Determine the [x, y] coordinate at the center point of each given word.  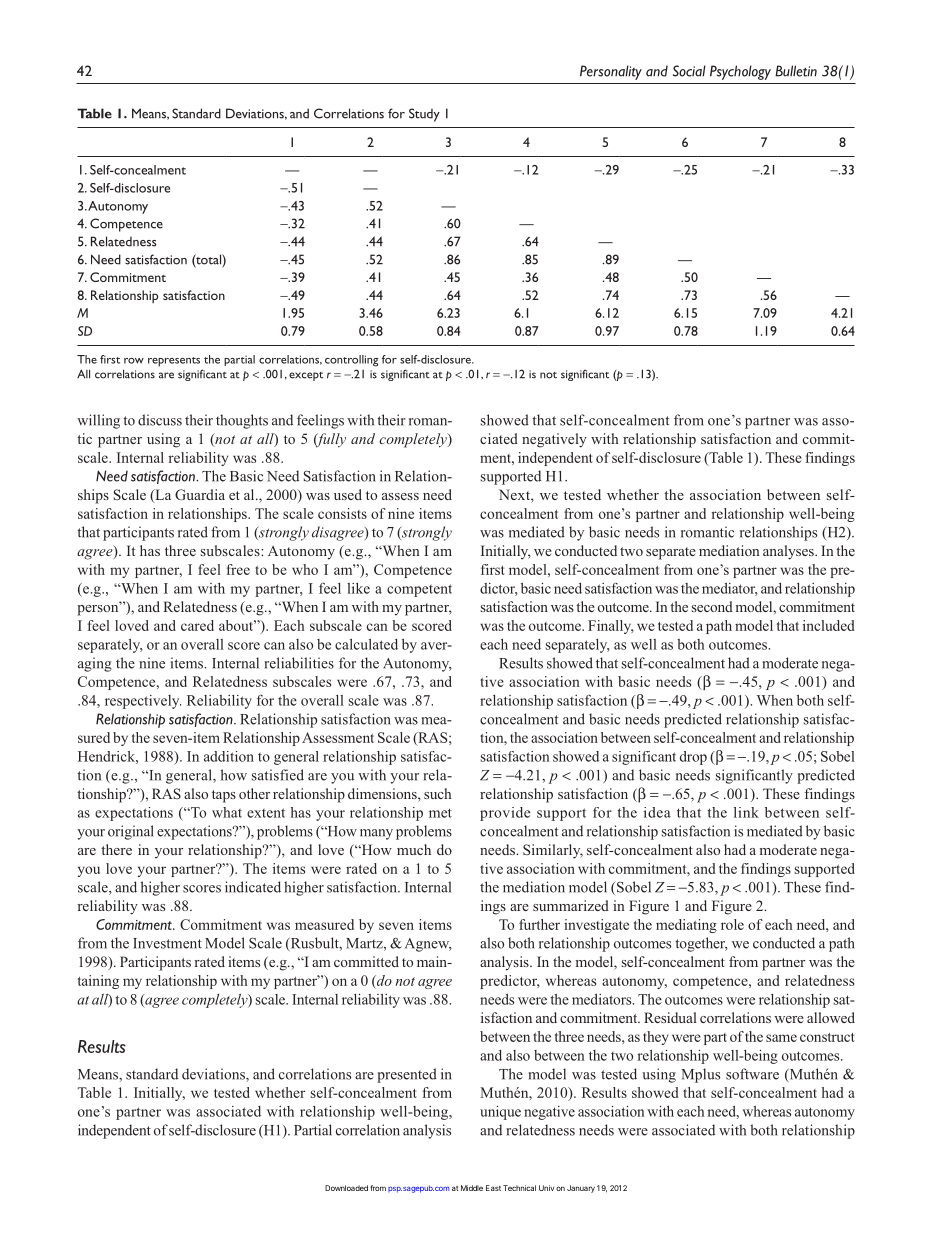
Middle [472, 1188]
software [752, 1074]
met [440, 813]
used [348, 494]
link [746, 812]
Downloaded [346, 1188]
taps [224, 796]
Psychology [740, 72]
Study [424, 115]
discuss [160, 420]
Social [689, 71]
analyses [789, 552]
